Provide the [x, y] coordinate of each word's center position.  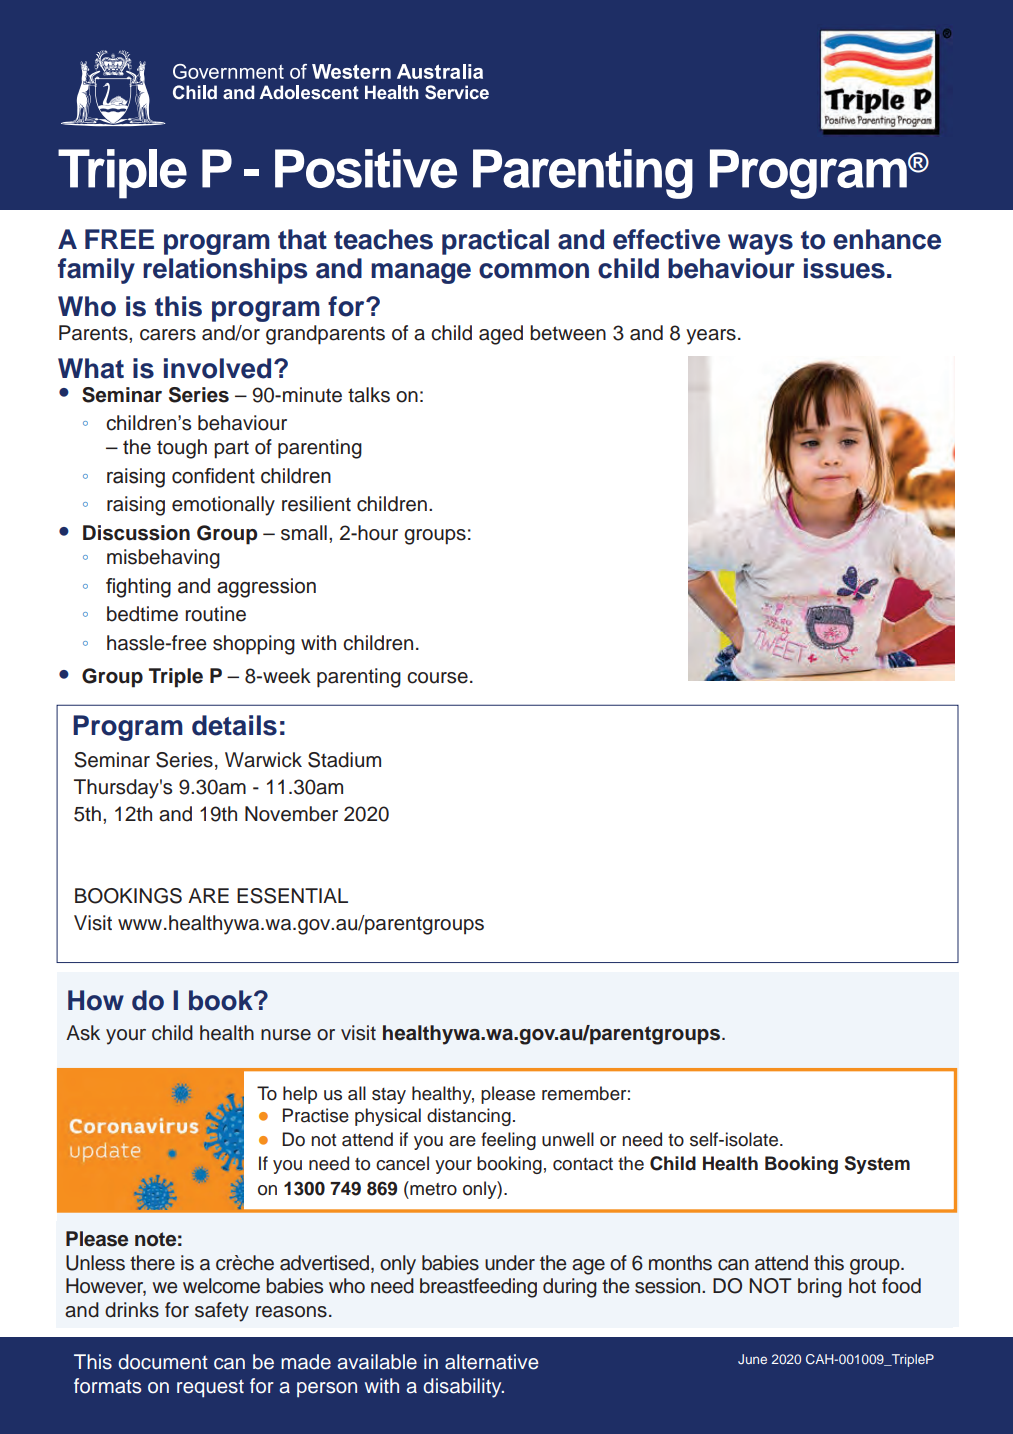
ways [760, 244]
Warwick [263, 760]
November [291, 814]
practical [495, 242]
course [437, 678]
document [163, 1362]
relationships [225, 271]
